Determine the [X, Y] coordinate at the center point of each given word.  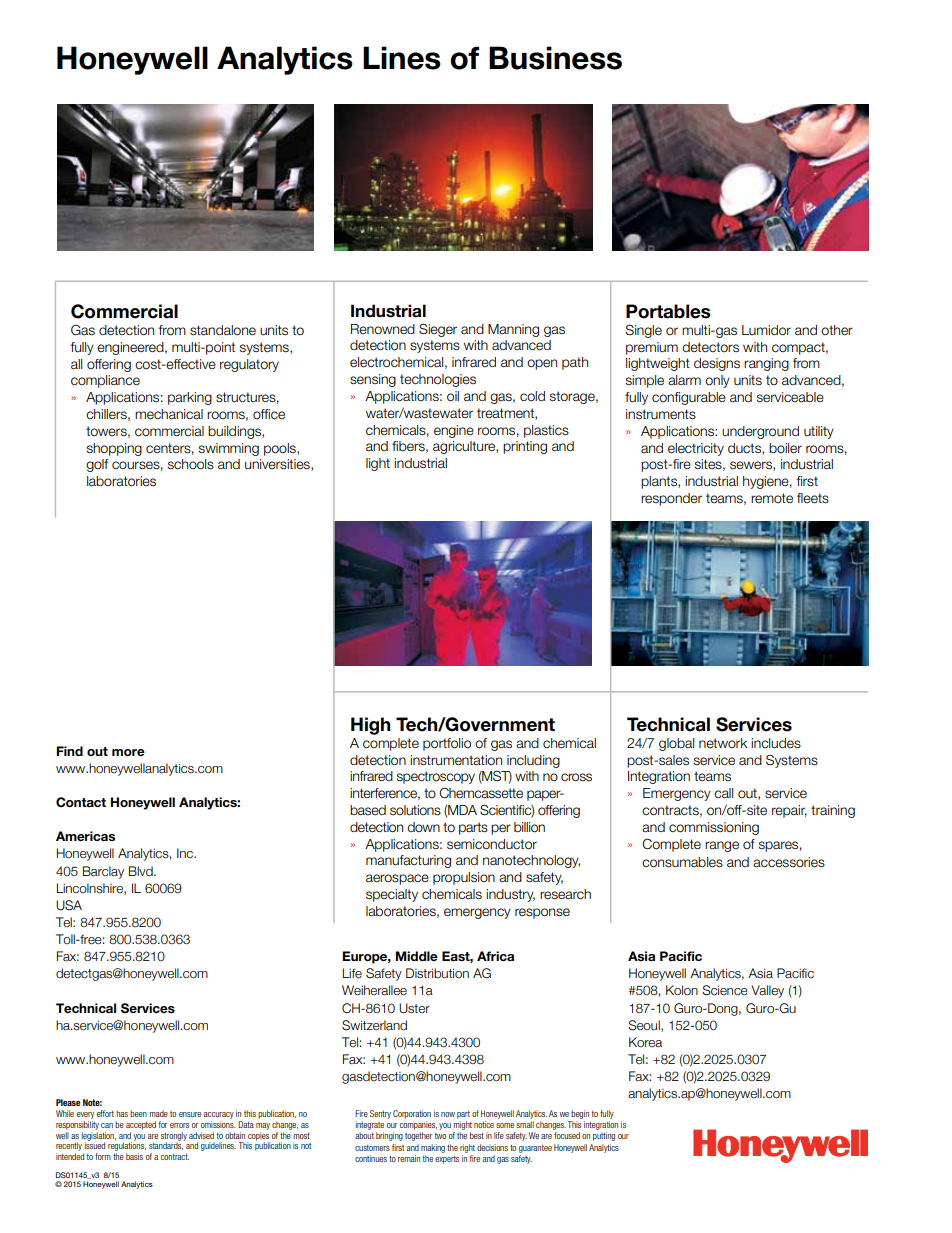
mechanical [169, 414]
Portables [668, 311]
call [723, 793]
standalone [223, 330]
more [128, 752]
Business [555, 58]
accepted [141, 1125]
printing [525, 447]
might [462, 1125]
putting [604, 1136]
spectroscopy [436, 777]
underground [760, 432]
